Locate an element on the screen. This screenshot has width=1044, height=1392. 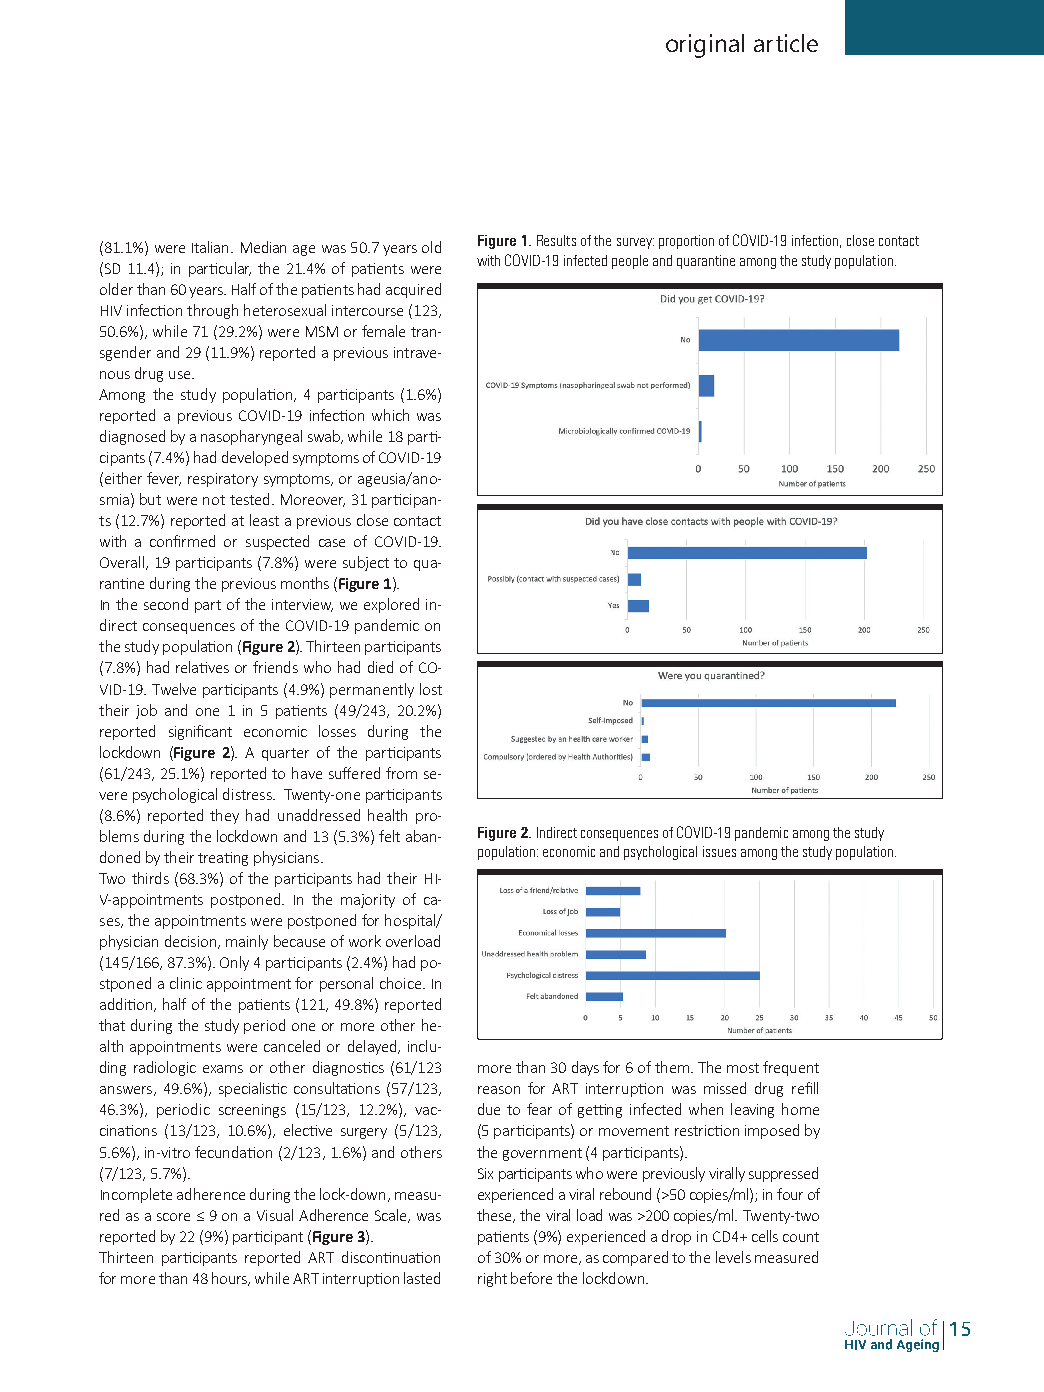
score is located at coordinates (173, 1217).
